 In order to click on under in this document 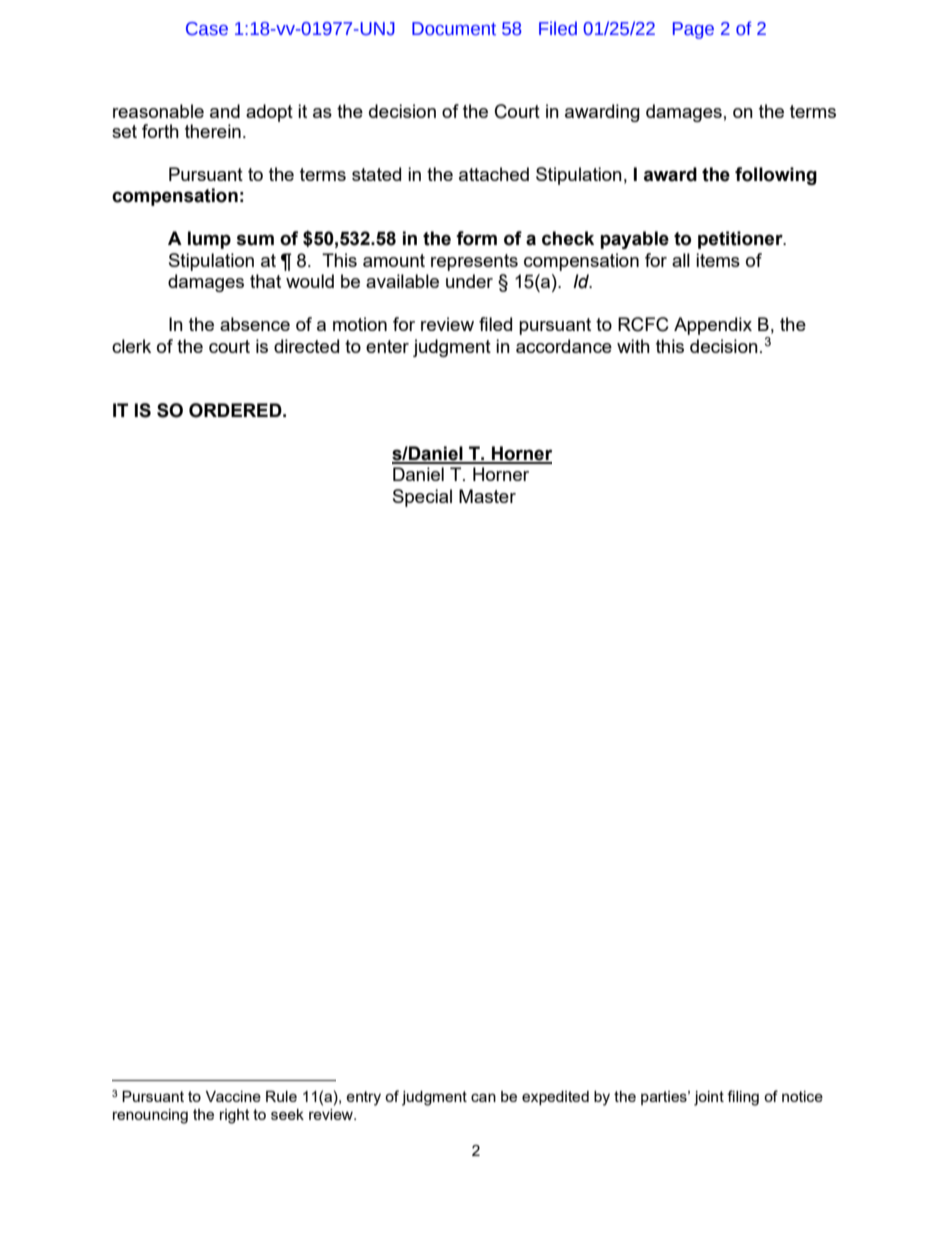, I will do `click(469, 281)`.
